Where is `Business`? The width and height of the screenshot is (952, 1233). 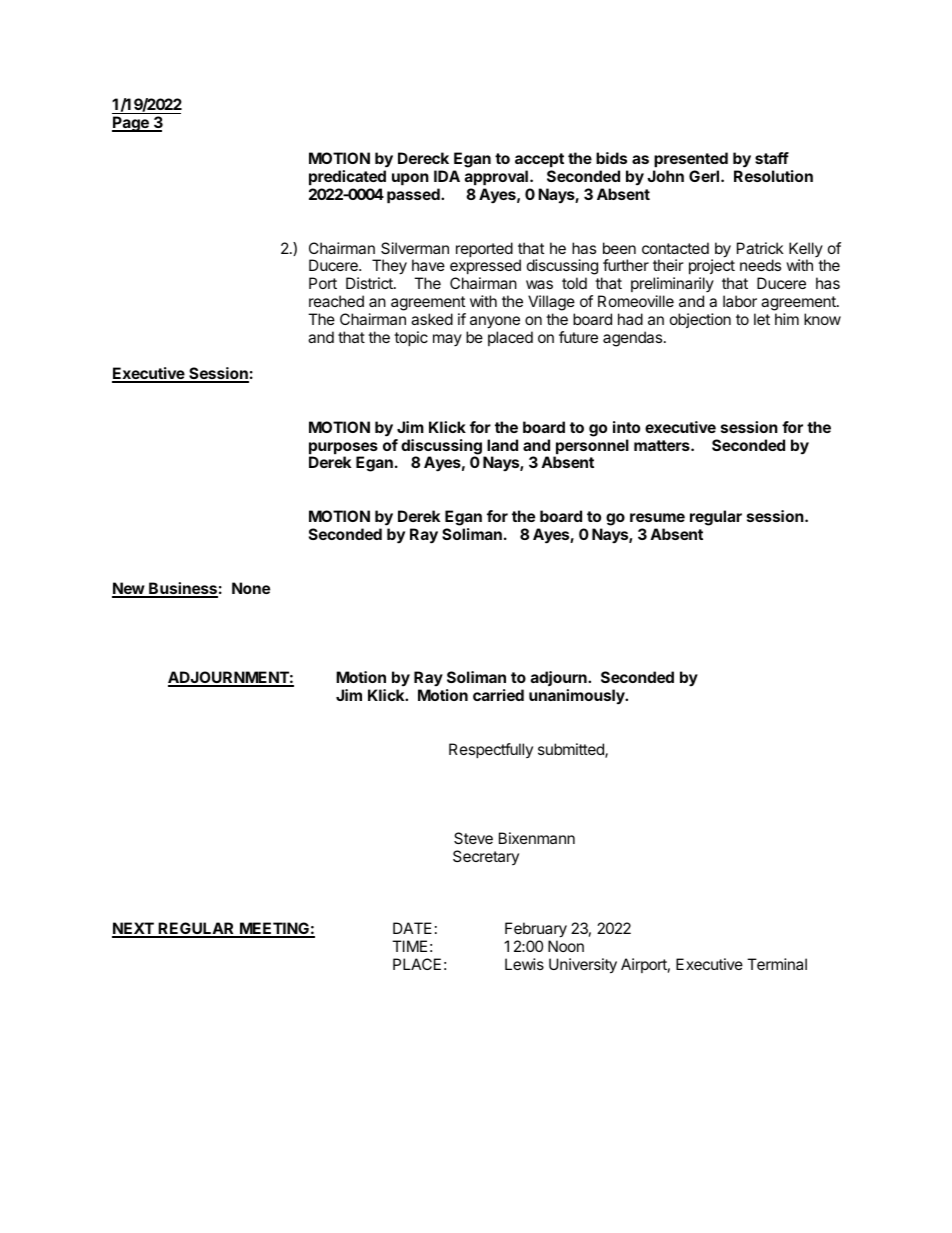 Business is located at coordinates (182, 589).
